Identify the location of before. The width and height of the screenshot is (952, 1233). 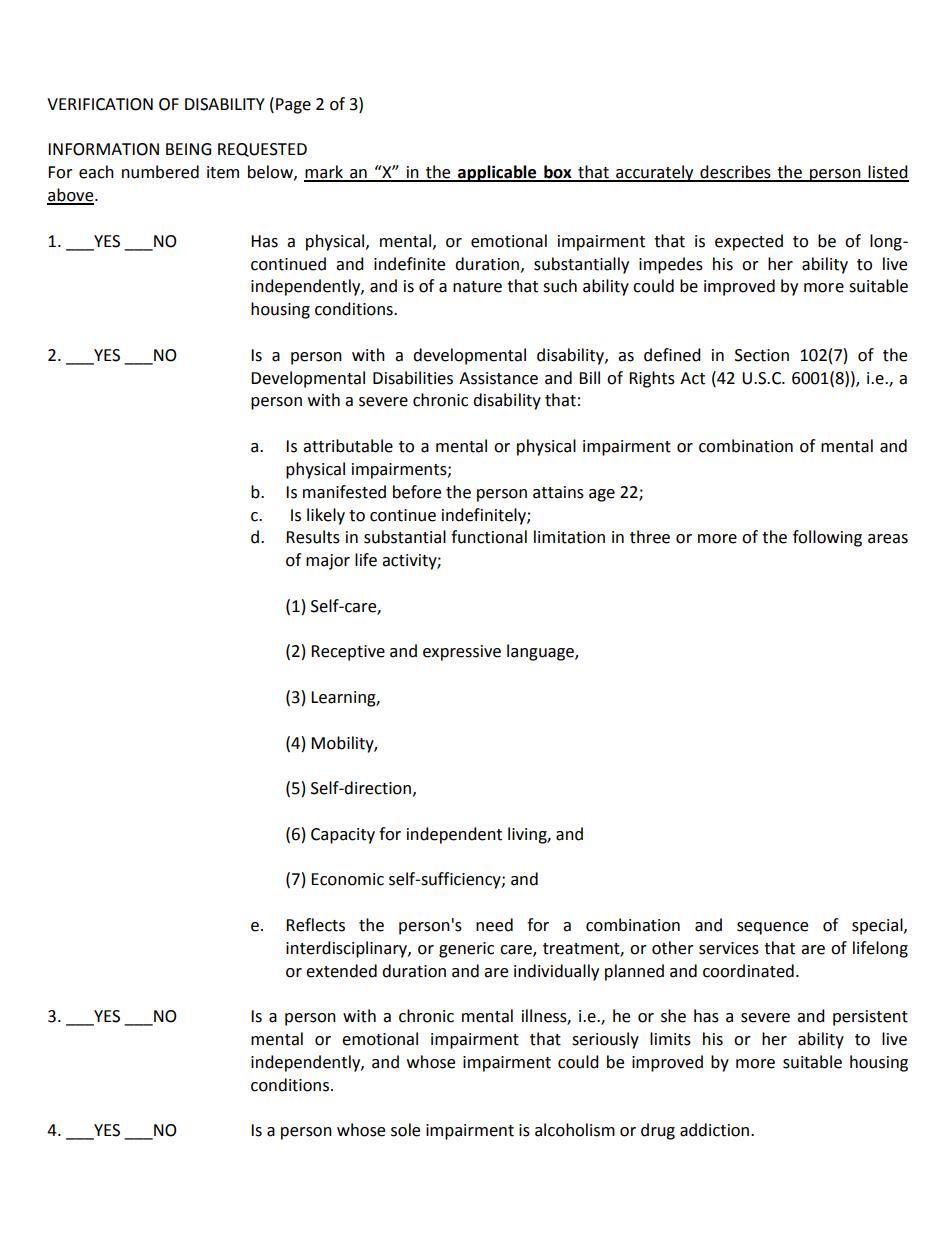
(417, 492).
